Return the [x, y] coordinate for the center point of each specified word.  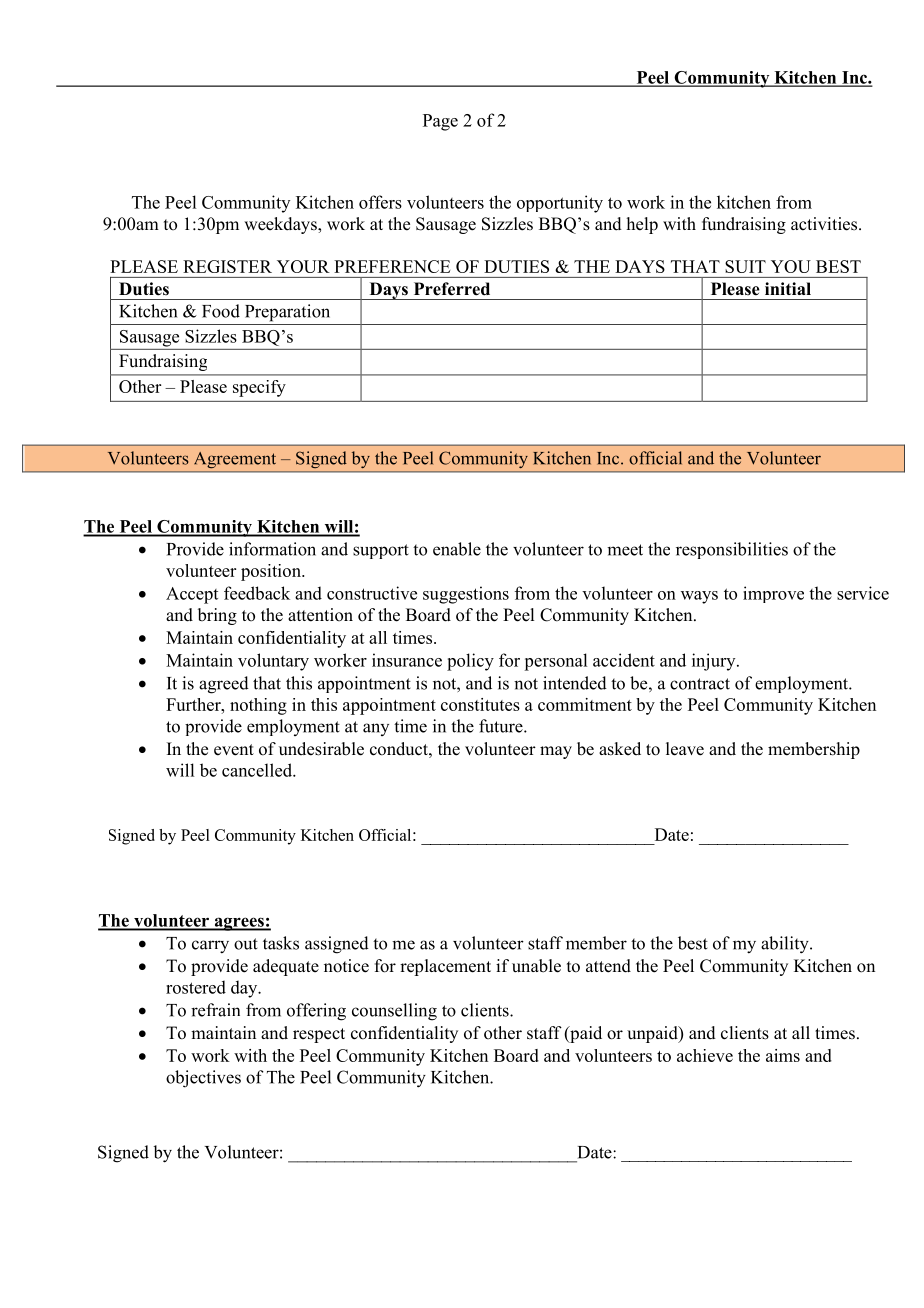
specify [259, 388]
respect [319, 1035]
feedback [257, 593]
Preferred [452, 289]
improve [773, 594]
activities [825, 224]
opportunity [560, 204]
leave [685, 749]
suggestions [466, 595]
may [556, 752]
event [234, 750]
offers [380, 202]
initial [788, 288]
